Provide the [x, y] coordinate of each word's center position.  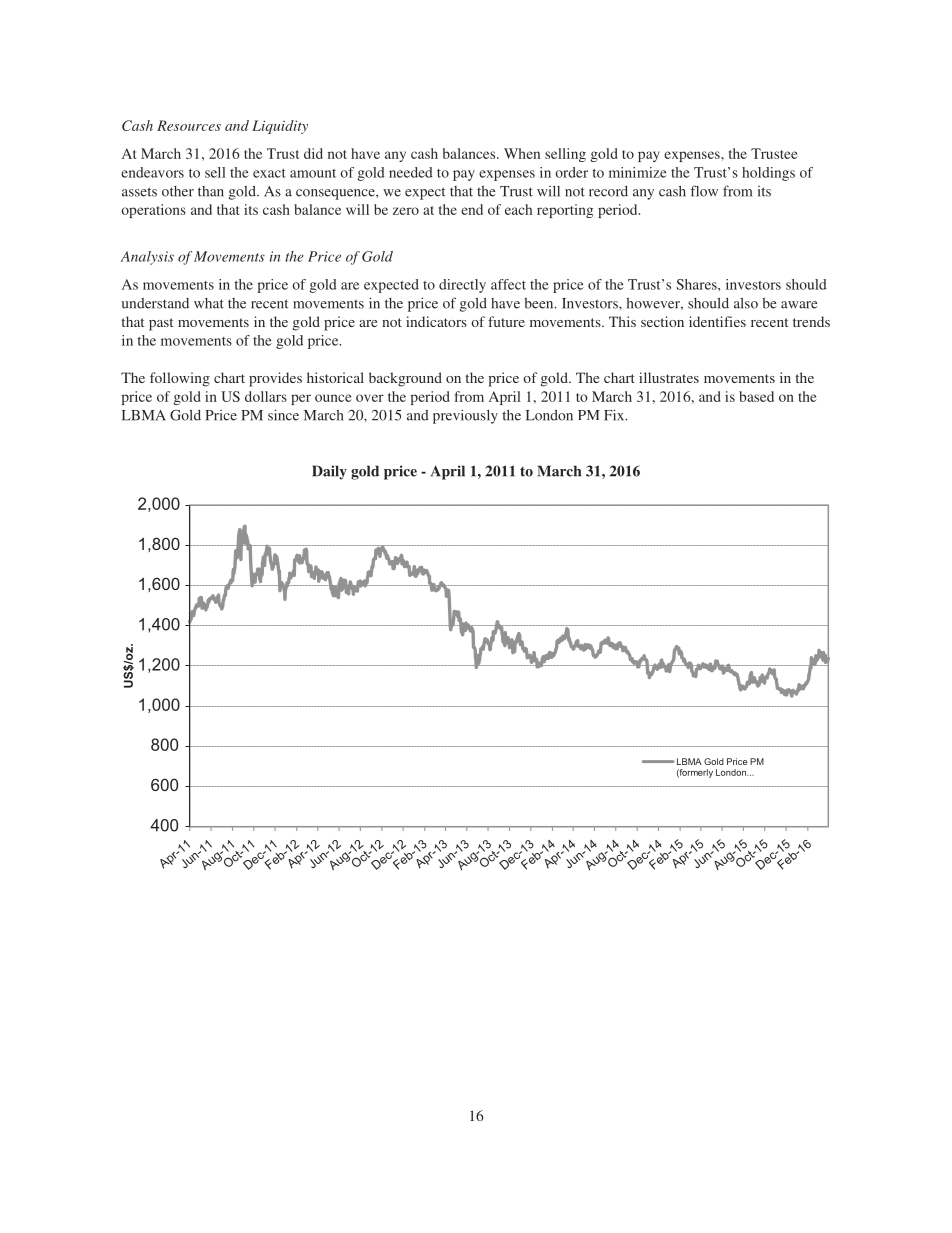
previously [465, 416]
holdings [768, 174]
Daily [329, 472]
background [405, 379]
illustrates [669, 377]
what [209, 303]
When [522, 153]
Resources [189, 125]
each [518, 209]
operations [153, 211]
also [746, 303]
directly [462, 286]
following [180, 379]
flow [704, 191]
